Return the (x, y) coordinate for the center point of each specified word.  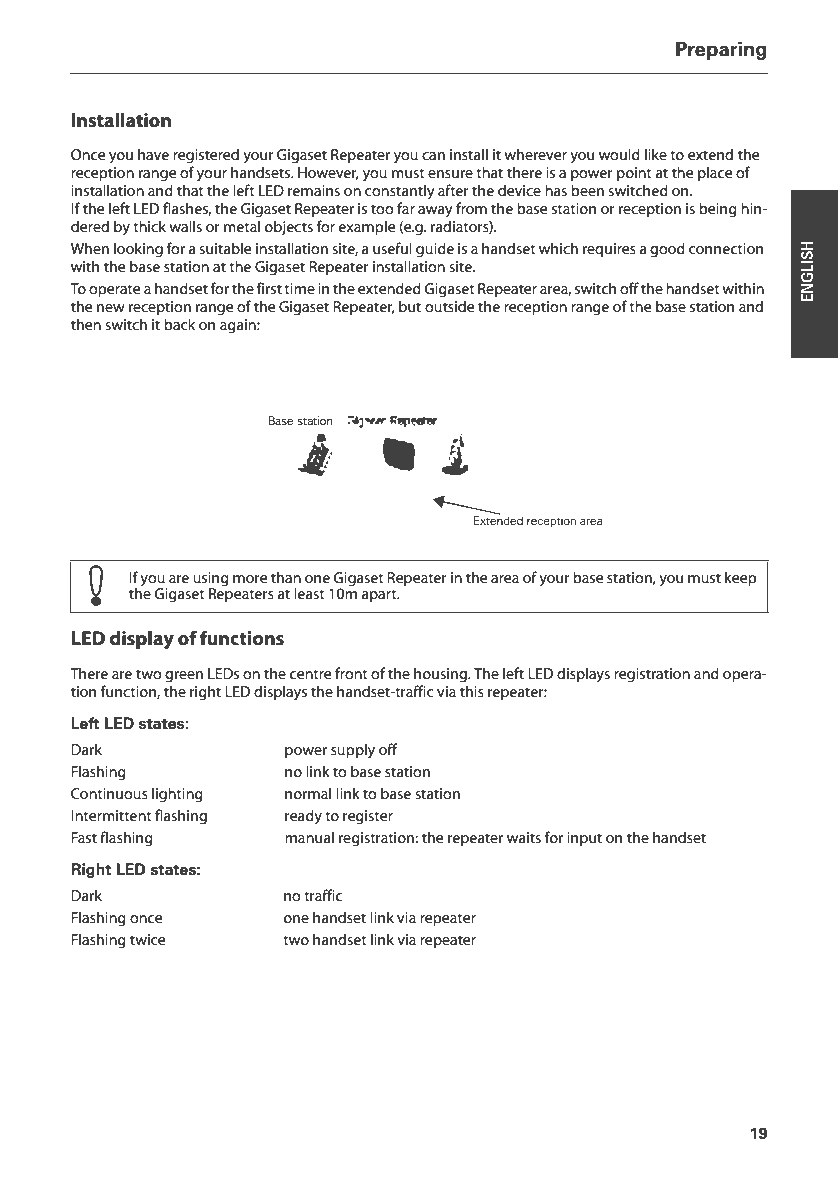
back (179, 324)
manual (309, 837)
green (184, 677)
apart (380, 595)
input (584, 839)
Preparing (721, 50)
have (153, 154)
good (667, 250)
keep (741, 578)
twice (147, 939)
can (433, 156)
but (410, 306)
